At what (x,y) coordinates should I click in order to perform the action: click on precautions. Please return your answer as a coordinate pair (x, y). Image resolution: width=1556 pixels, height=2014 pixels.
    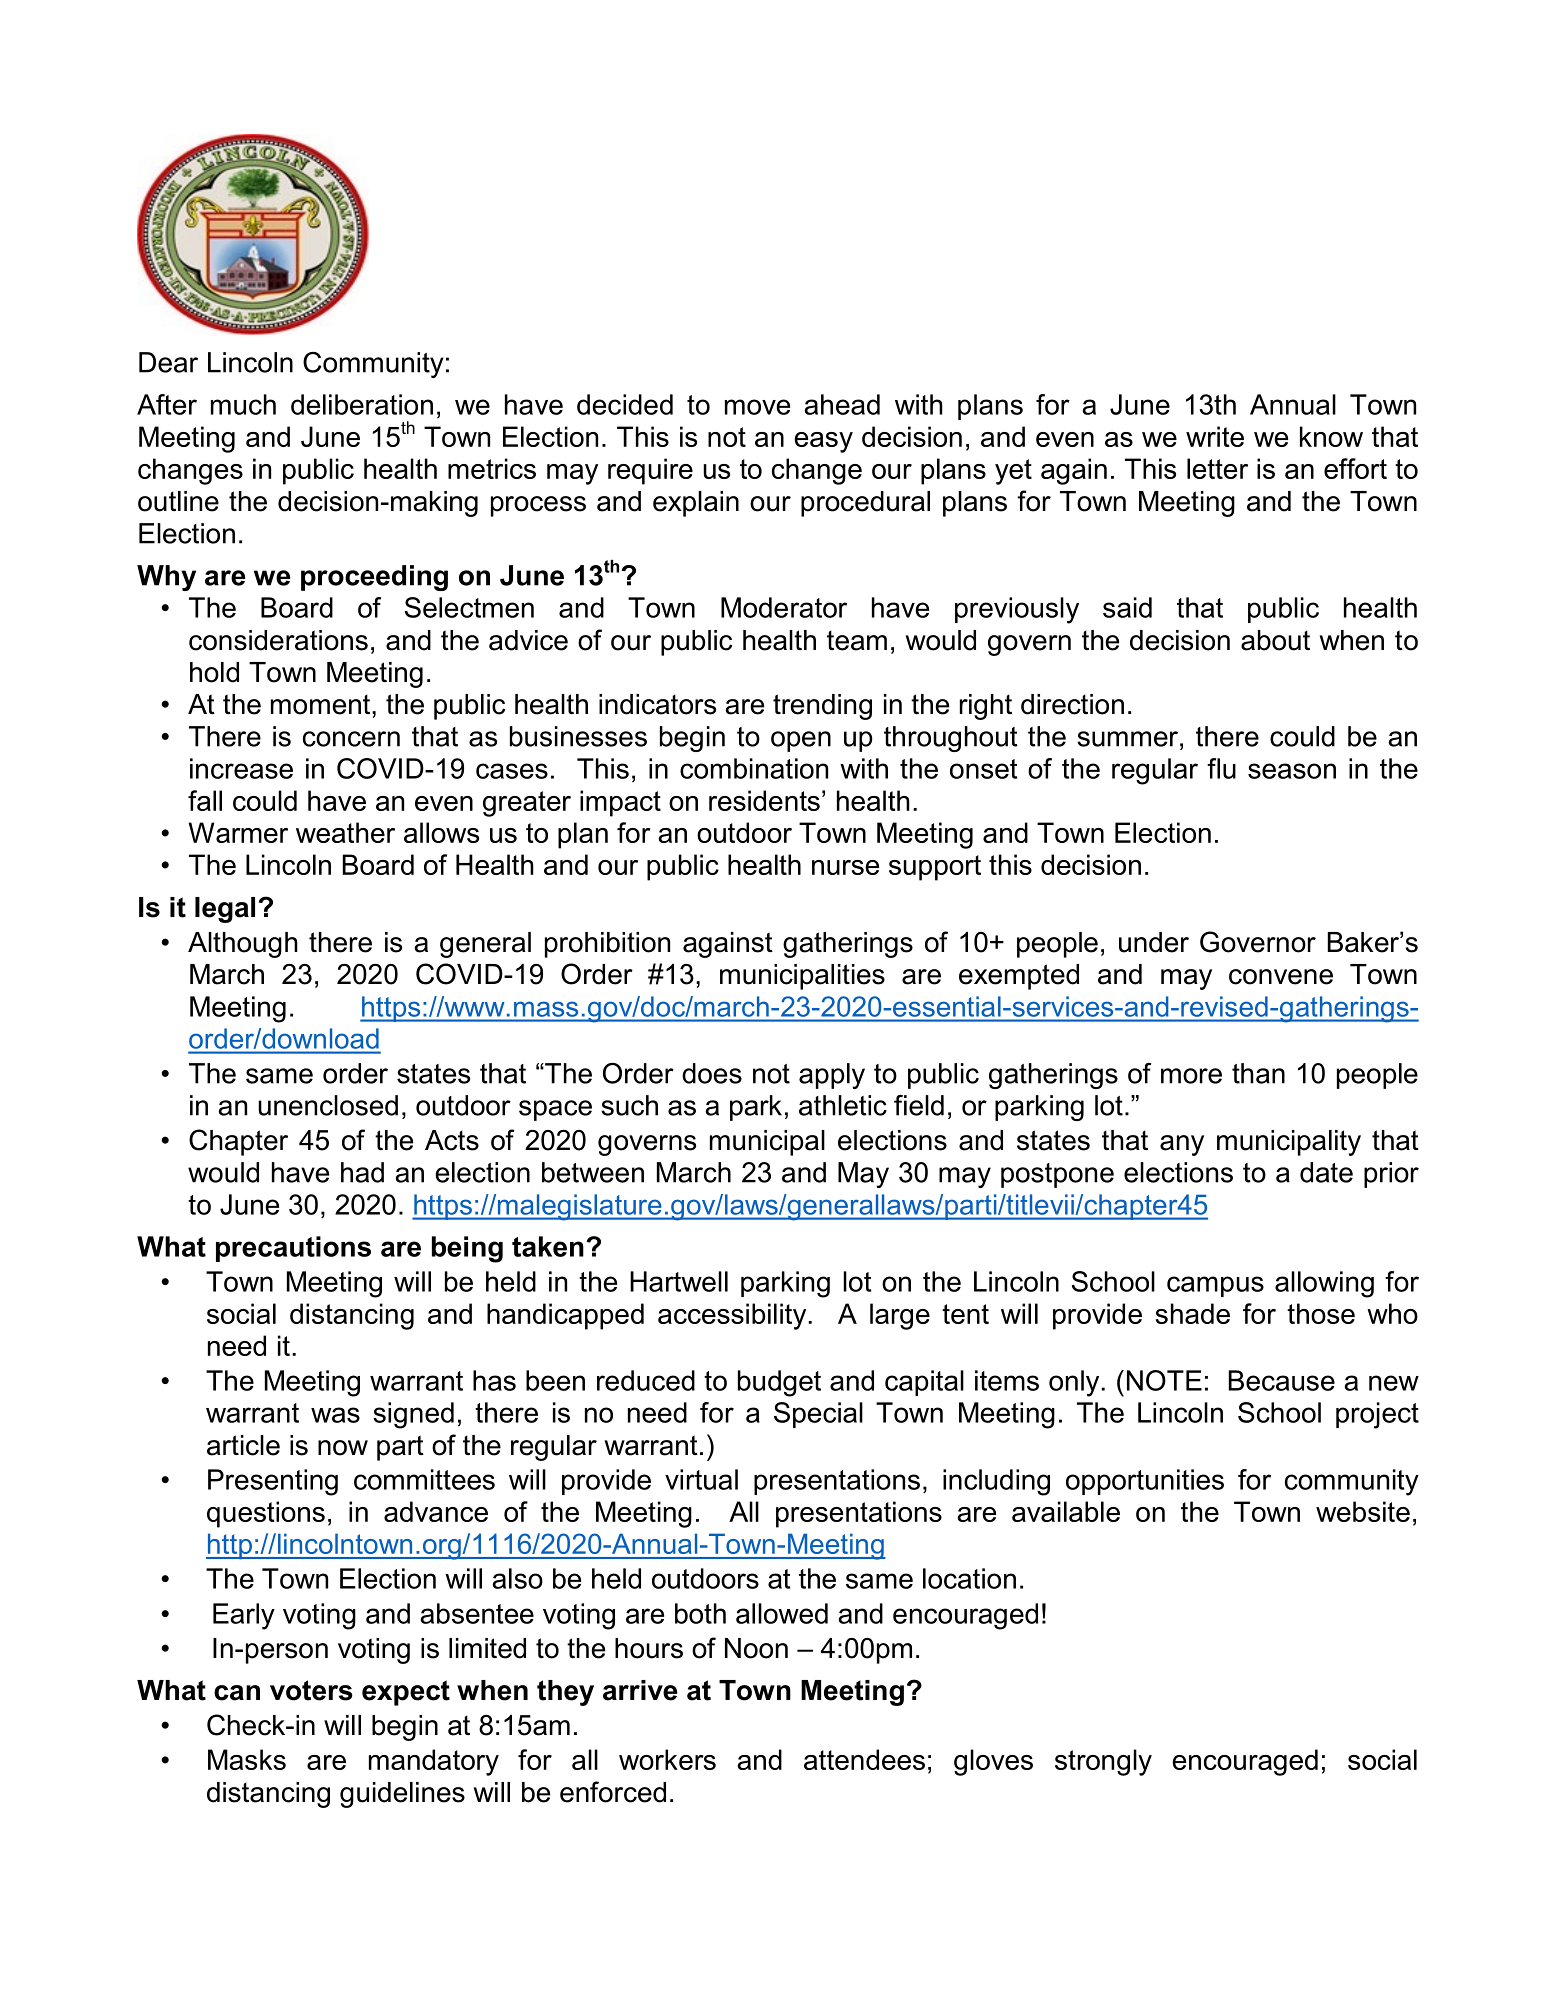
    Looking at the image, I should click on (293, 1249).
